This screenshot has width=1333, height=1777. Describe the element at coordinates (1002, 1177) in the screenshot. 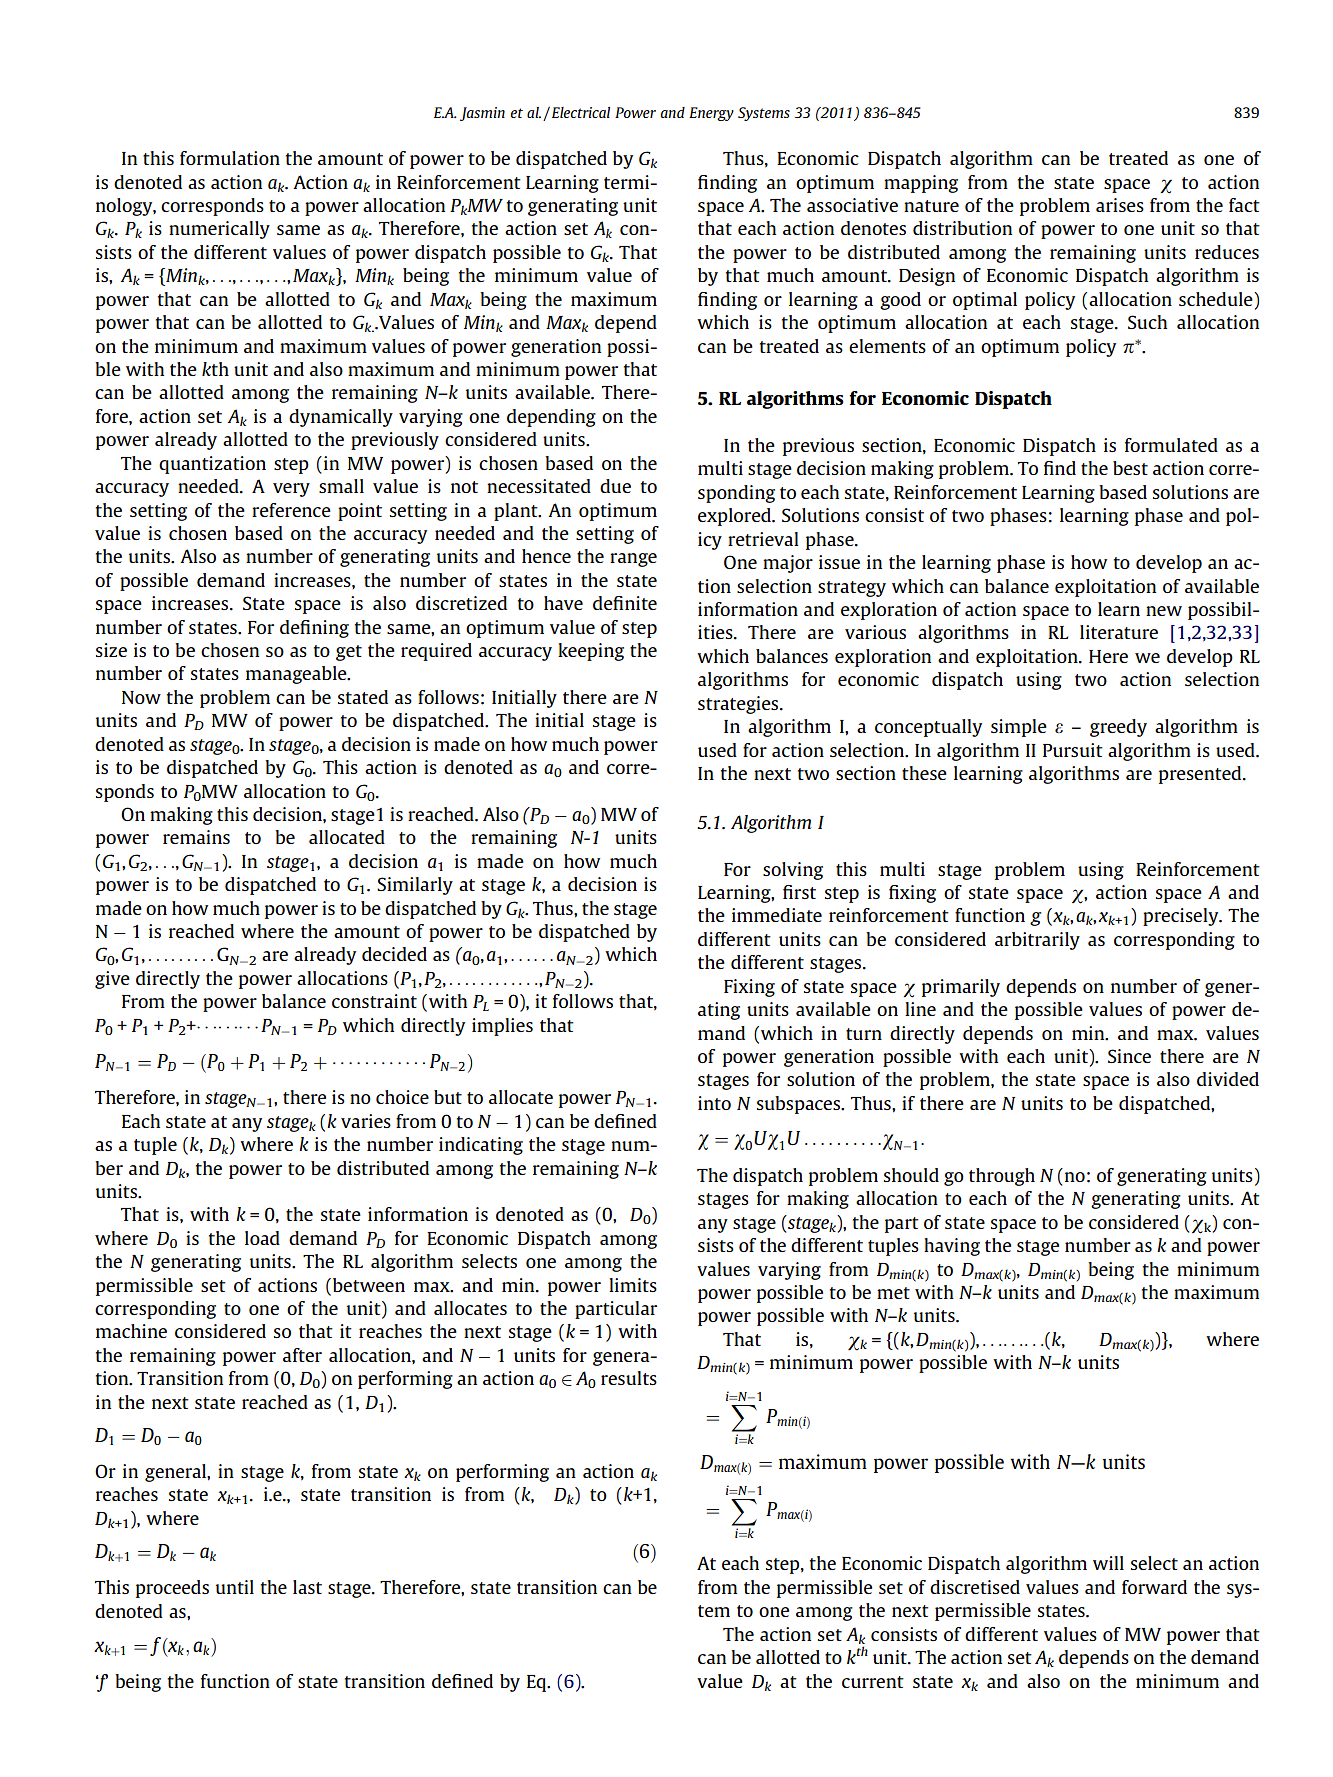

I see `through` at that location.
